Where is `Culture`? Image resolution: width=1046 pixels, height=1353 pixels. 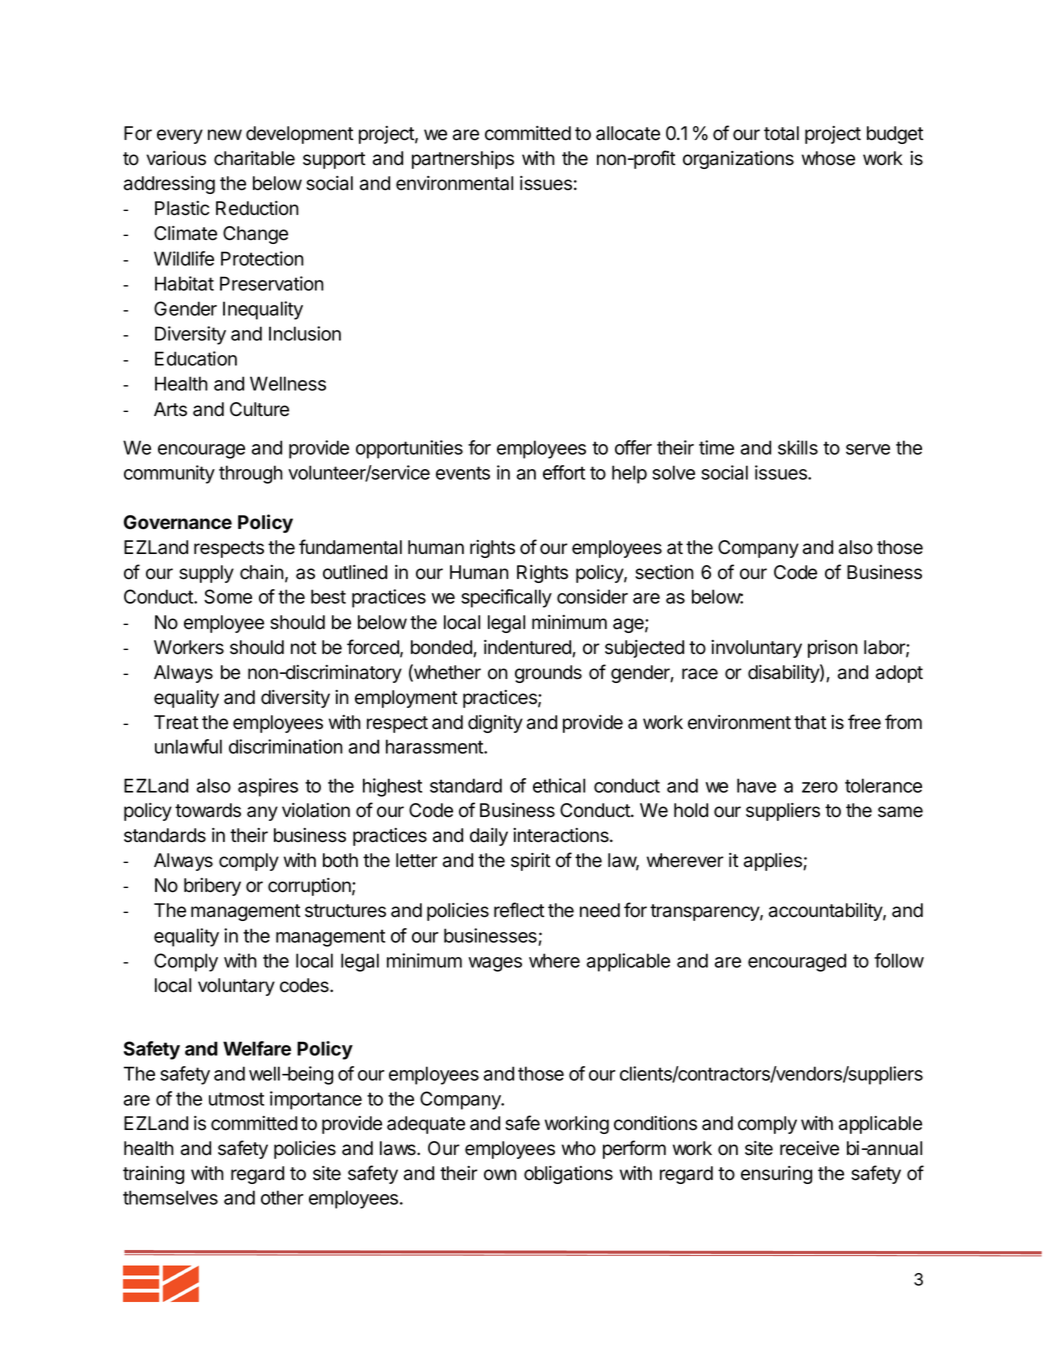
Culture is located at coordinates (259, 409).
